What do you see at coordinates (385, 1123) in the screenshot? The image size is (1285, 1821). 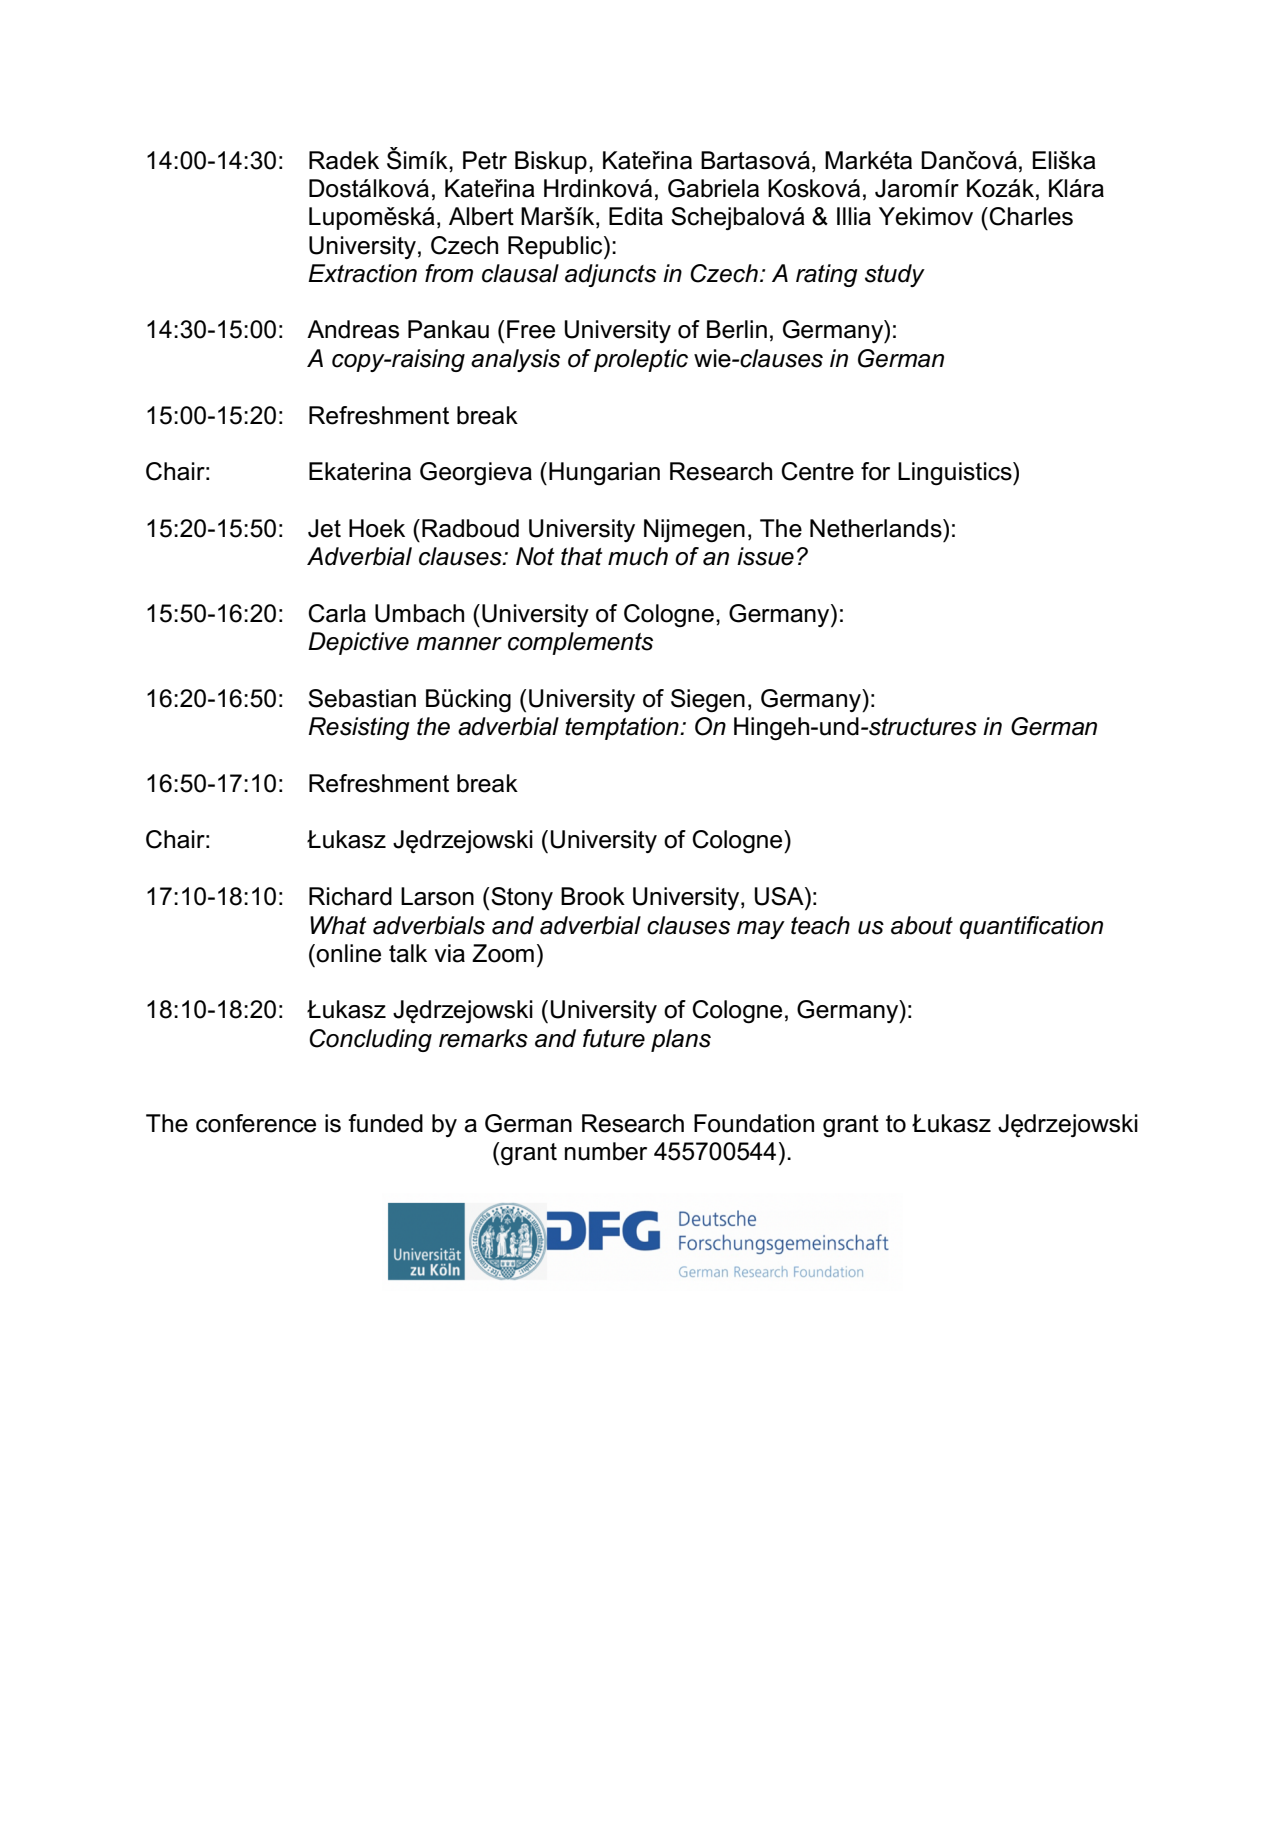 I see `funded` at bounding box center [385, 1123].
